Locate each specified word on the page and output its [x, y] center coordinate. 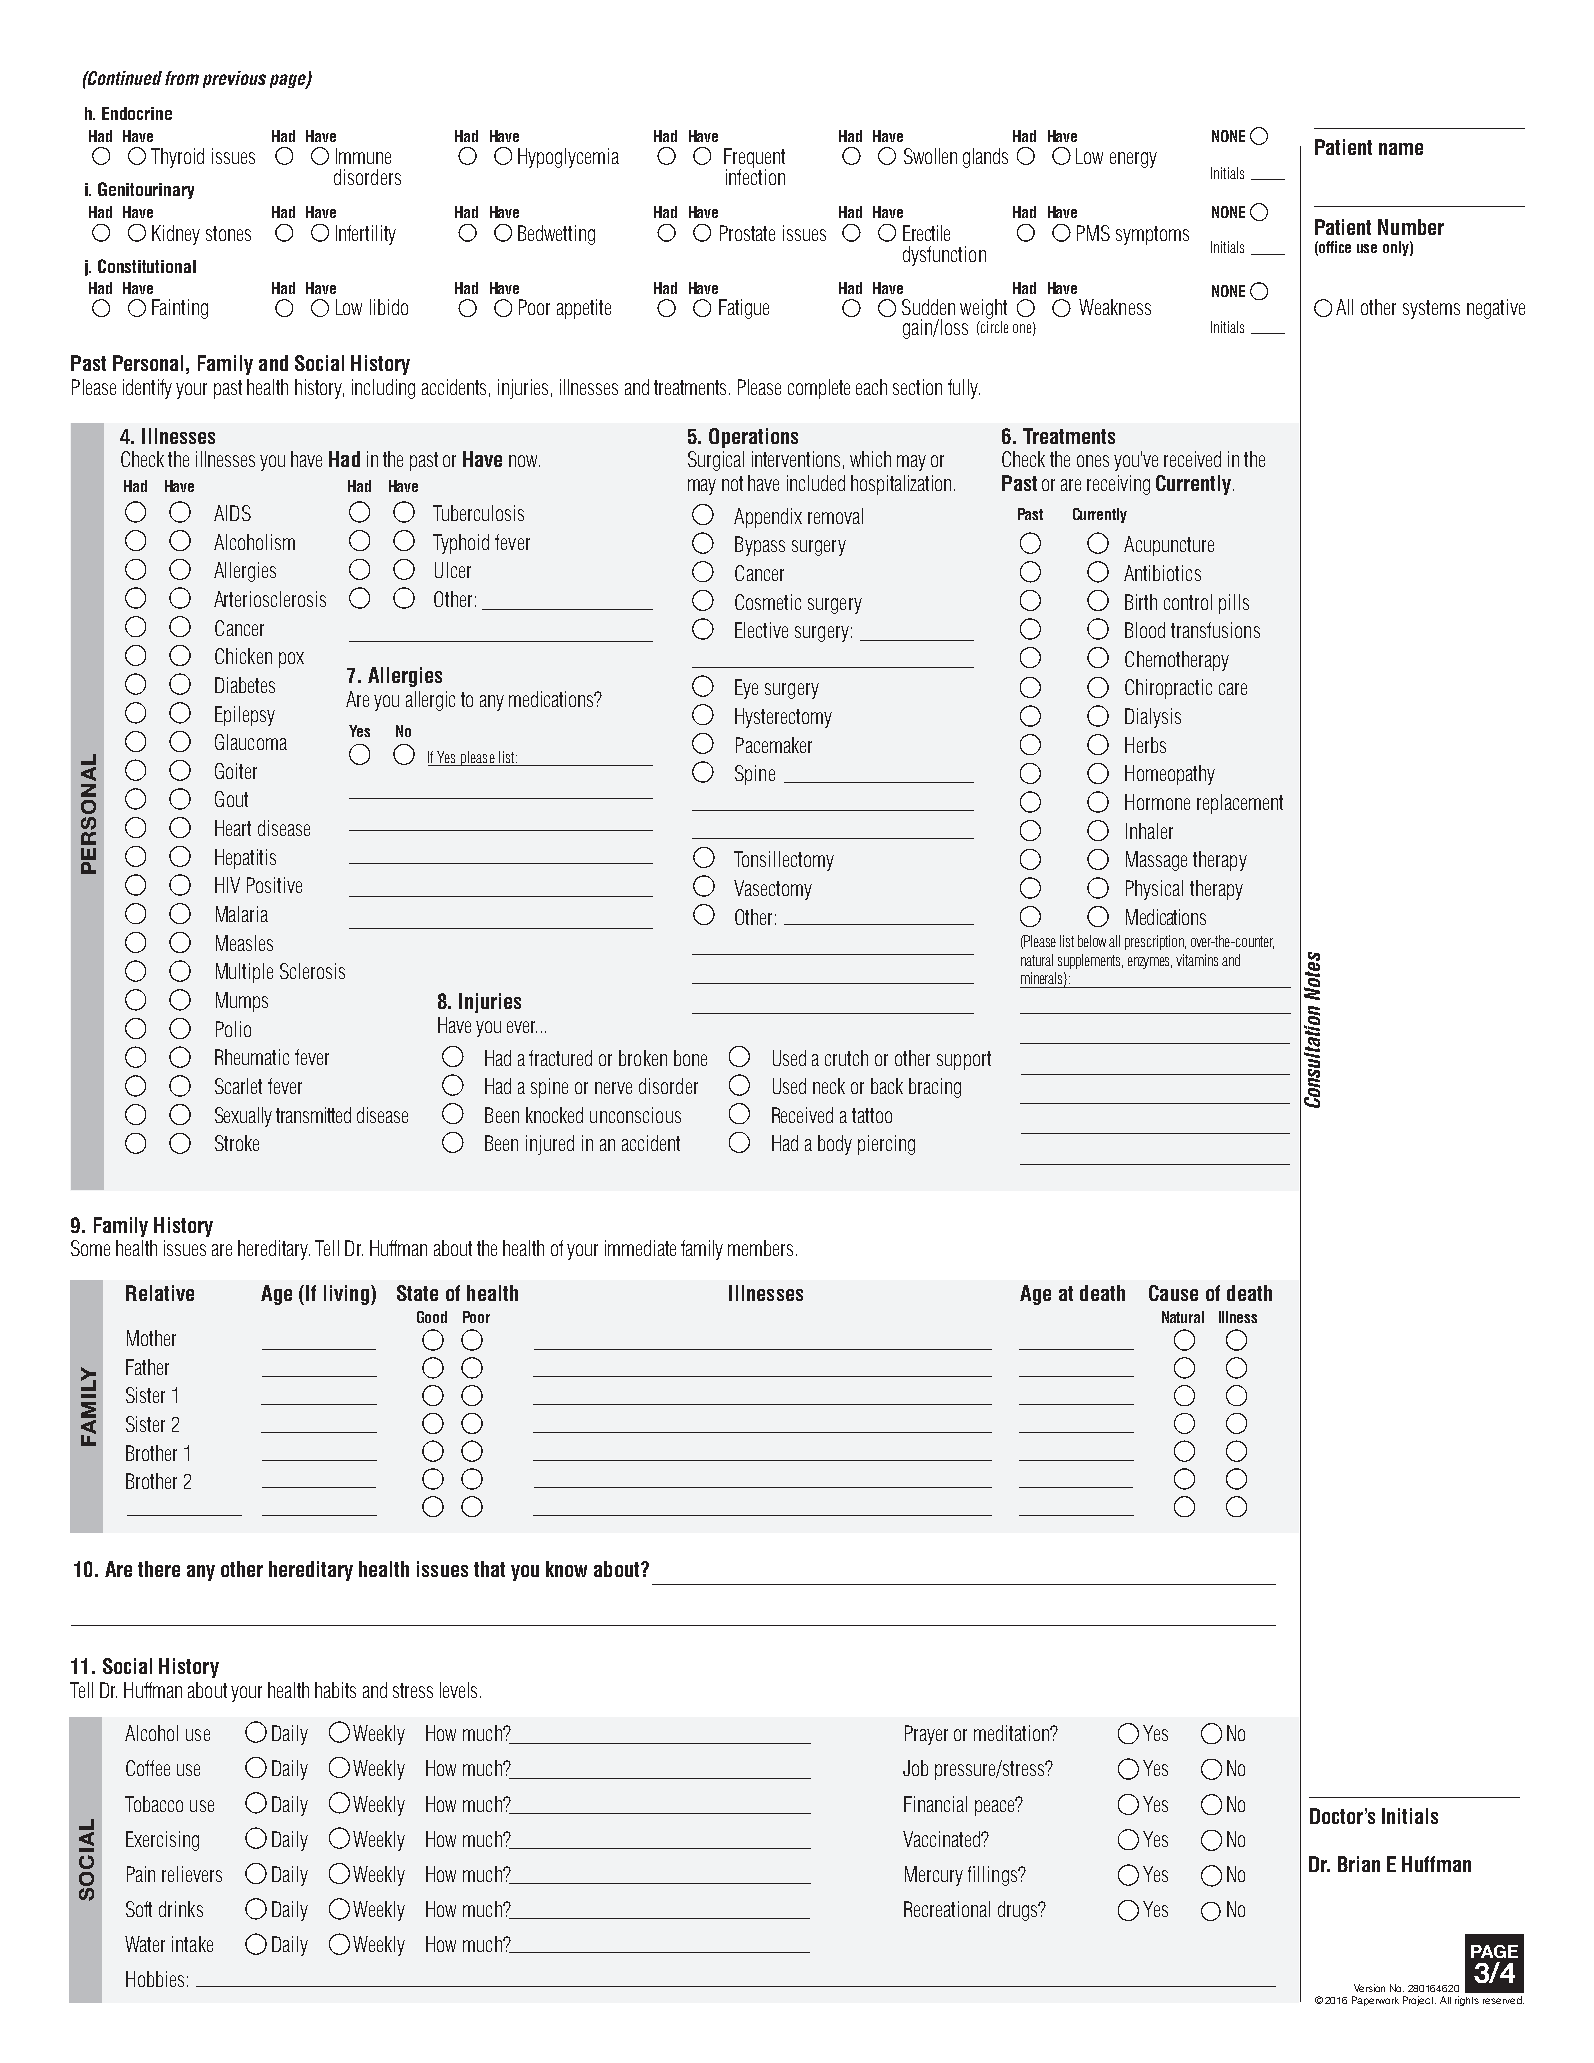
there [159, 1569]
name [1401, 149]
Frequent [754, 159]
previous [234, 79]
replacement [1240, 804]
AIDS [232, 513]
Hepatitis [245, 859]
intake [192, 1944]
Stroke [237, 1143]
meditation [1012, 1733]
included [816, 483]
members [760, 1248]
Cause [1173, 1293]
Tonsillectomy [784, 861]
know [566, 1569]
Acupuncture [1169, 546]
